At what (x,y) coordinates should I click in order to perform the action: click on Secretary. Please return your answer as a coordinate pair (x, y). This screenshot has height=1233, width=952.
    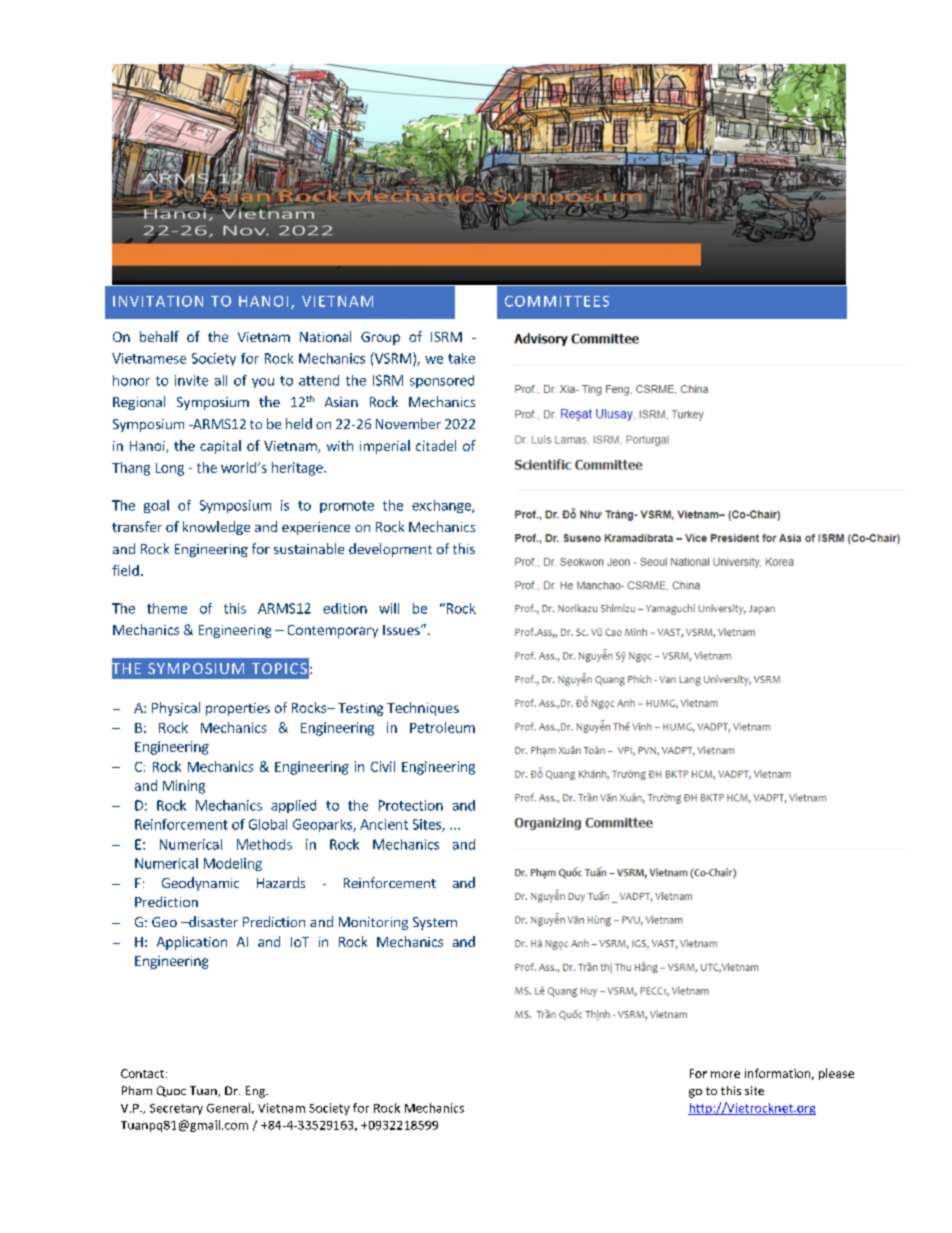
    Looking at the image, I should click on (176, 1109).
